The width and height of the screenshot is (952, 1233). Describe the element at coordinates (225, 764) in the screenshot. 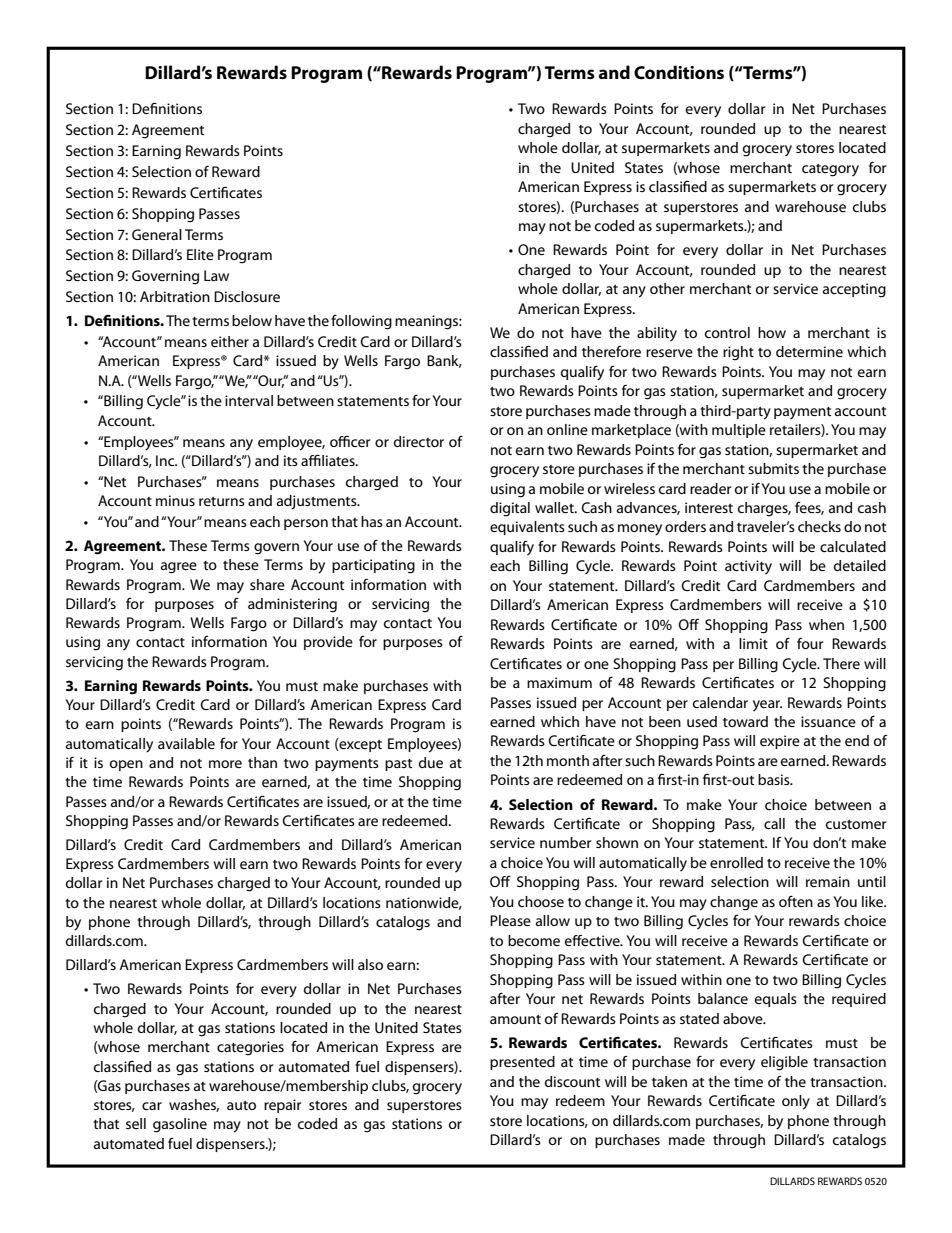

I see `more` at that location.
